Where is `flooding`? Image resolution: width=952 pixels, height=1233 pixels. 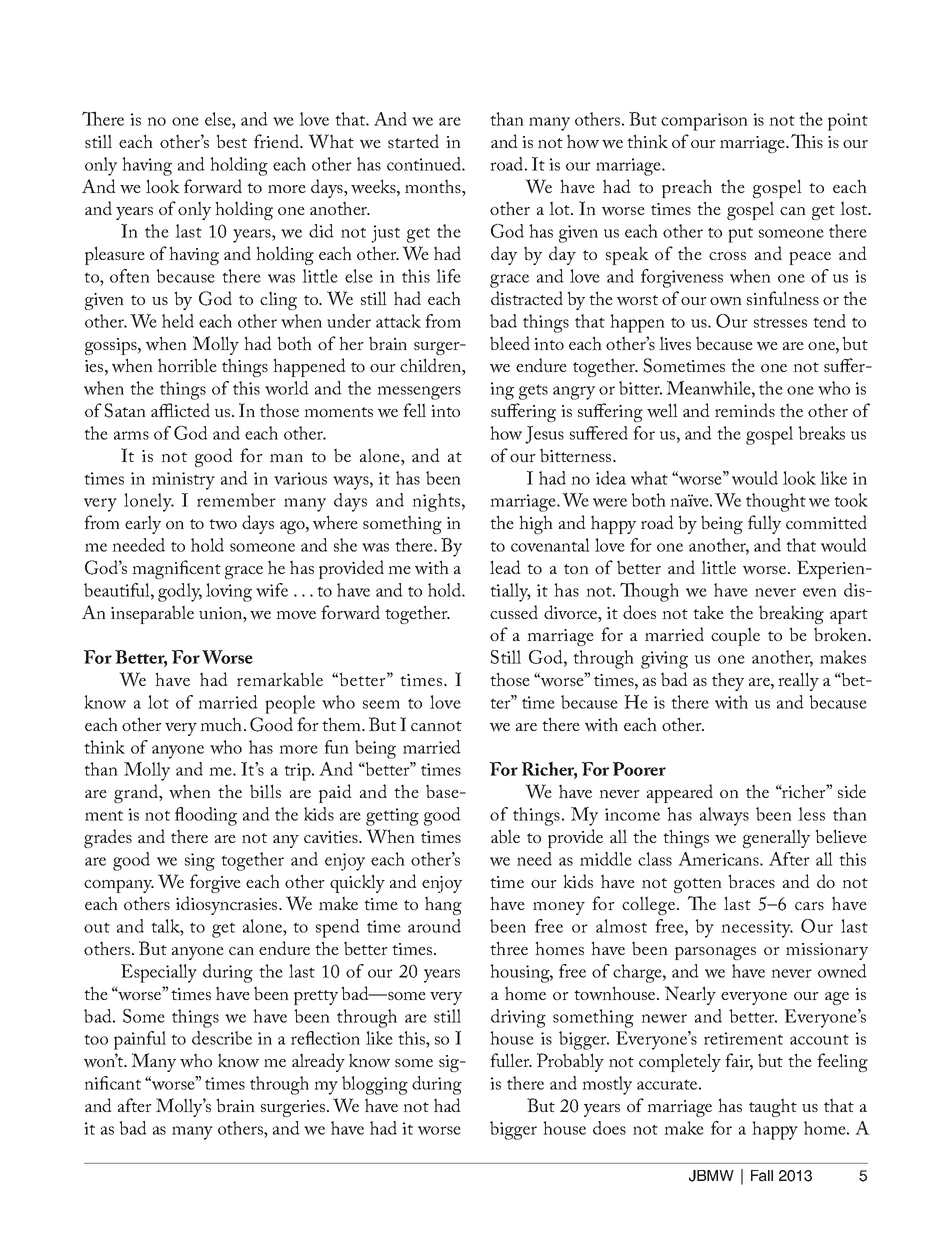
flooding is located at coordinates (206, 816).
